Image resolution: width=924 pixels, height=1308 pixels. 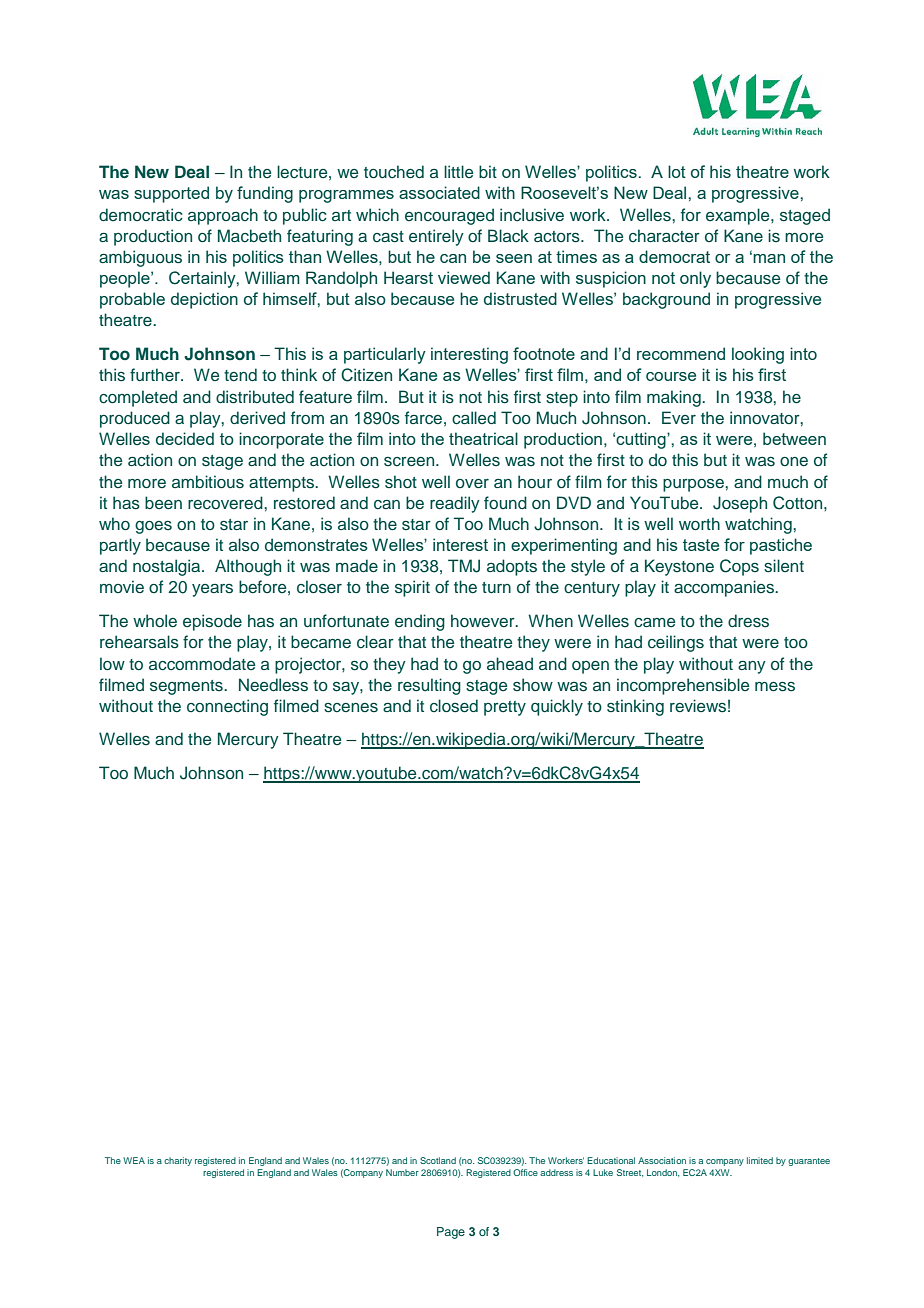 I want to click on theatrical, so click(x=483, y=438).
